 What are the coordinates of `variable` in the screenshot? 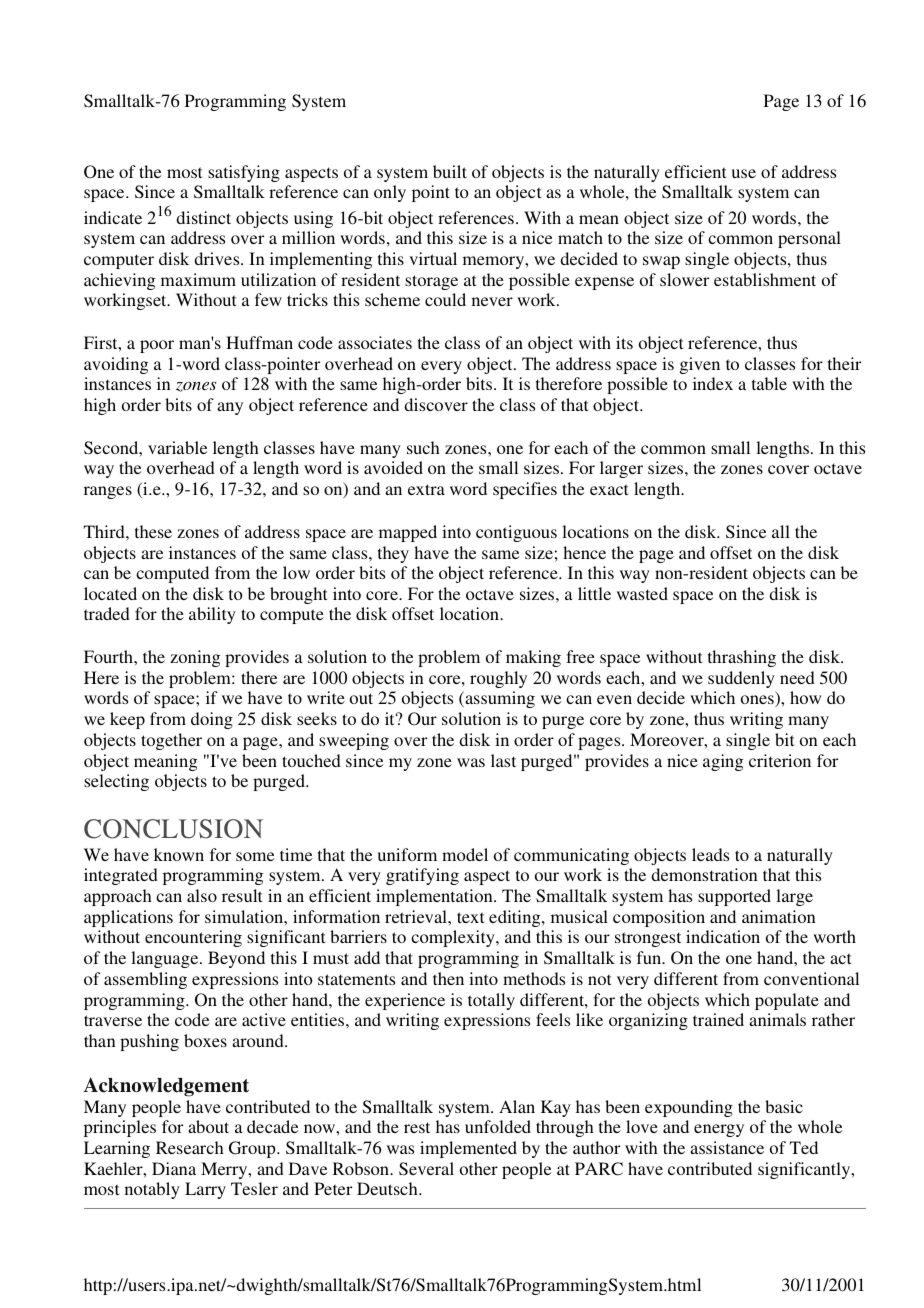 It's located at (177, 447).
